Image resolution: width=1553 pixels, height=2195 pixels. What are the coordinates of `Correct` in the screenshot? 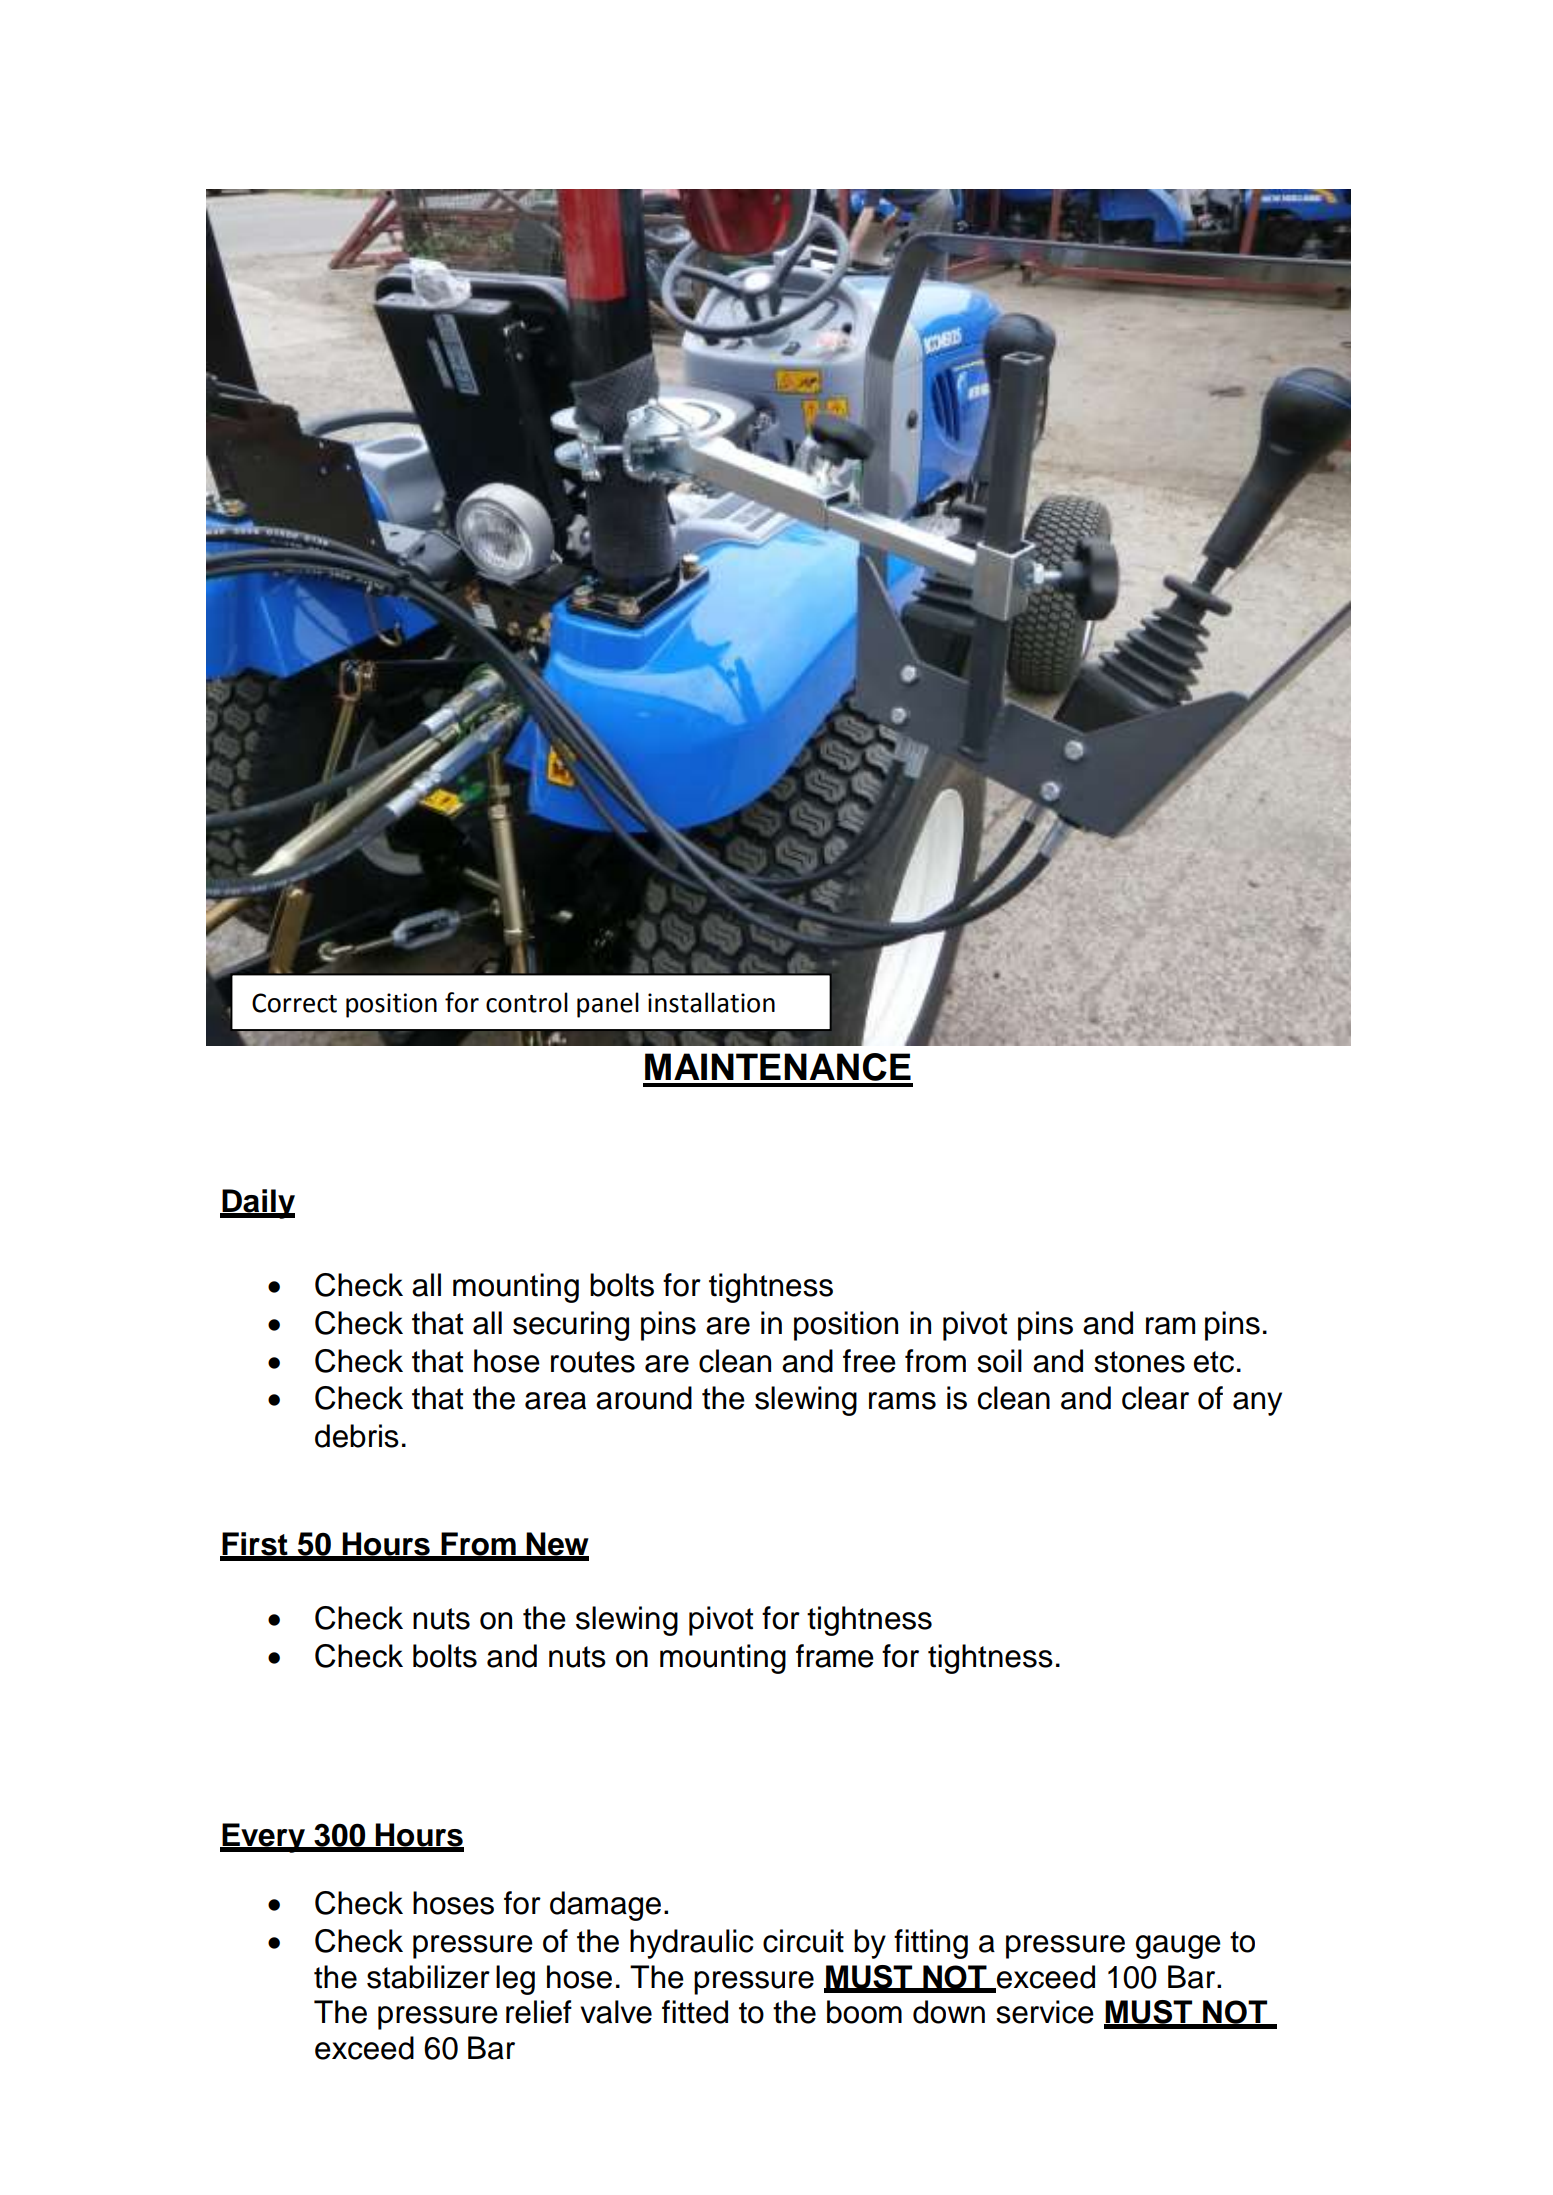 It's located at (294, 1003).
